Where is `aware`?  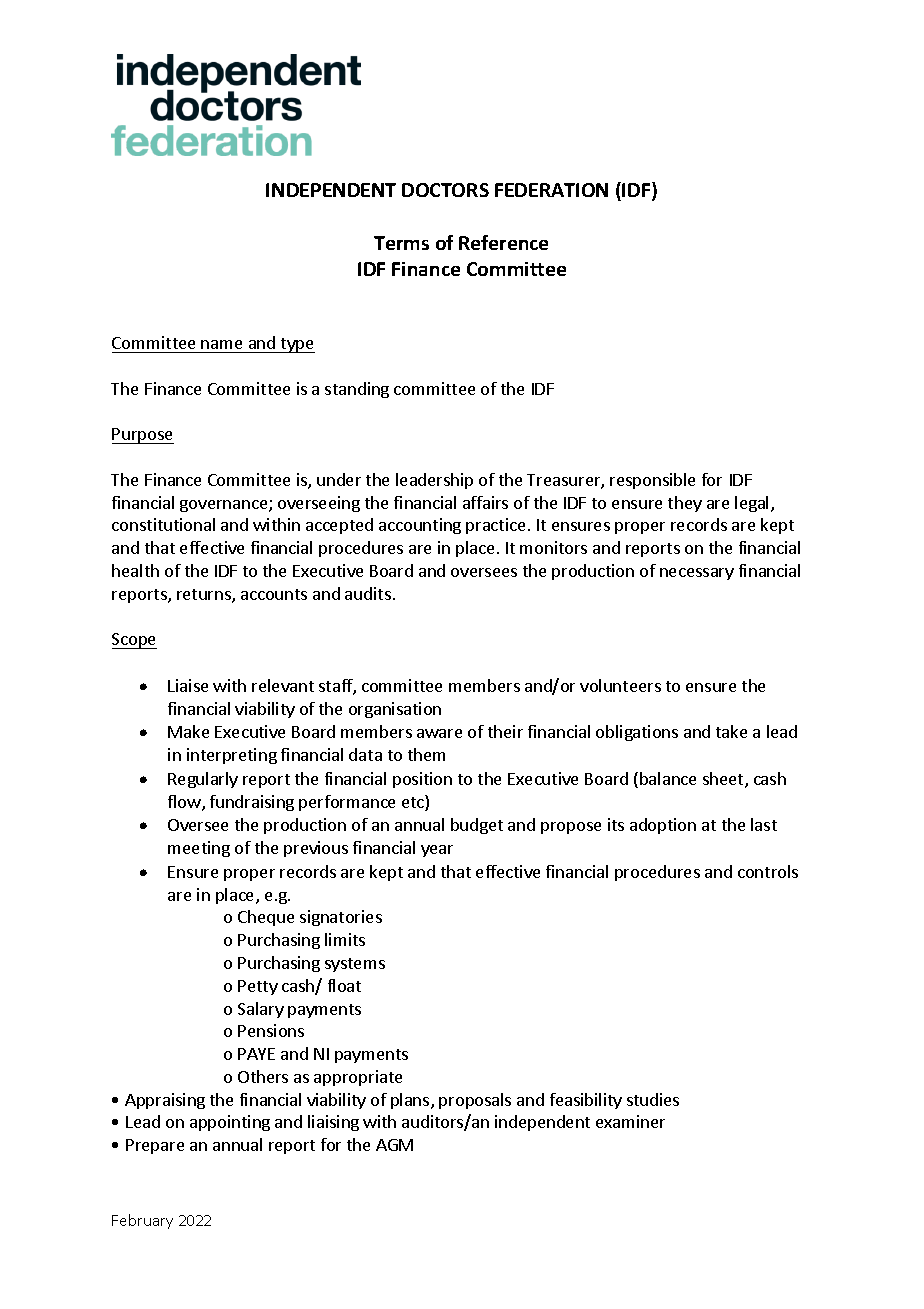
aware is located at coordinates (439, 733).
